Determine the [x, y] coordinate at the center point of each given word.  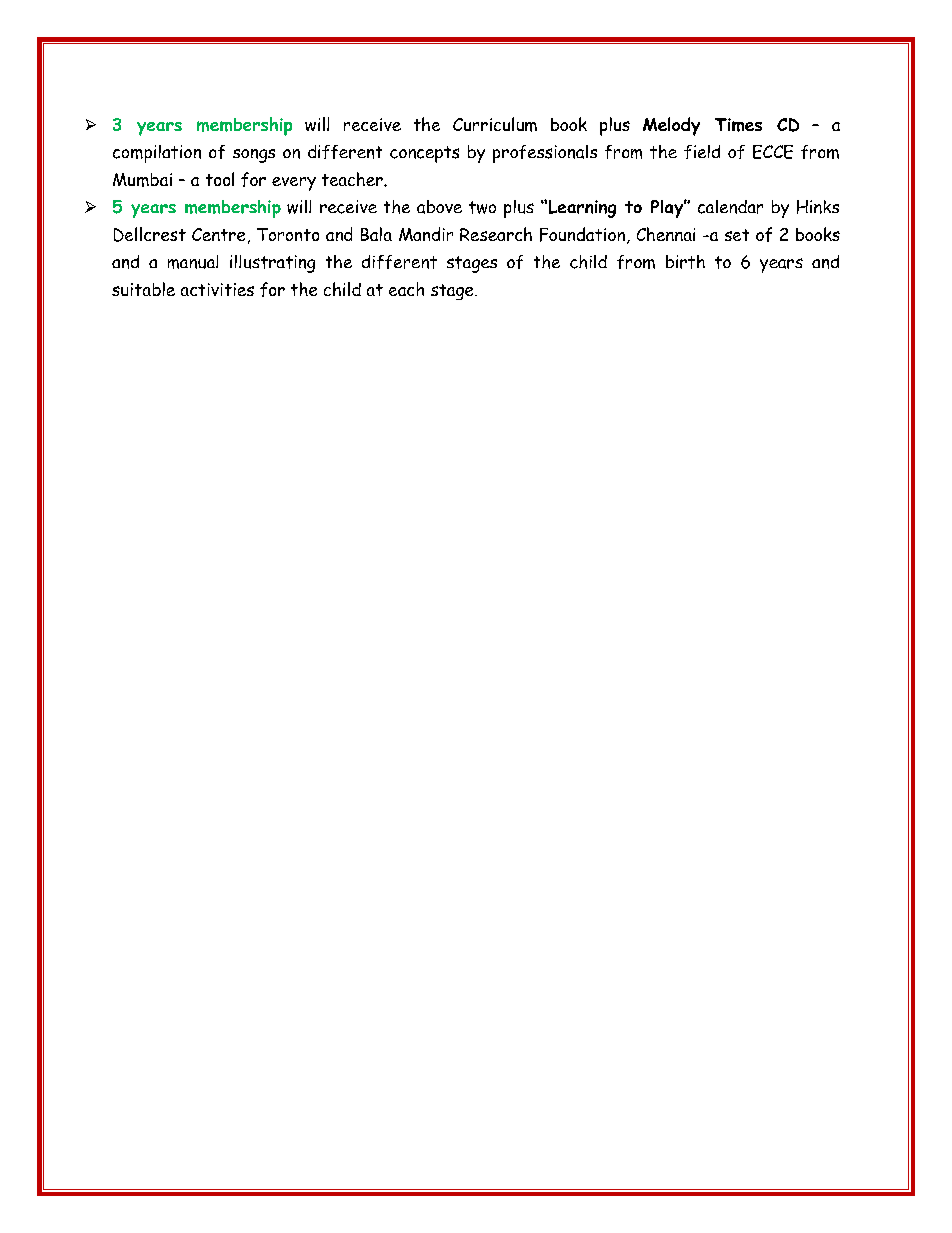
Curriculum [495, 124]
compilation [157, 154]
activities [217, 289]
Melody [671, 126]
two [482, 207]
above [439, 207]
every [294, 184]
